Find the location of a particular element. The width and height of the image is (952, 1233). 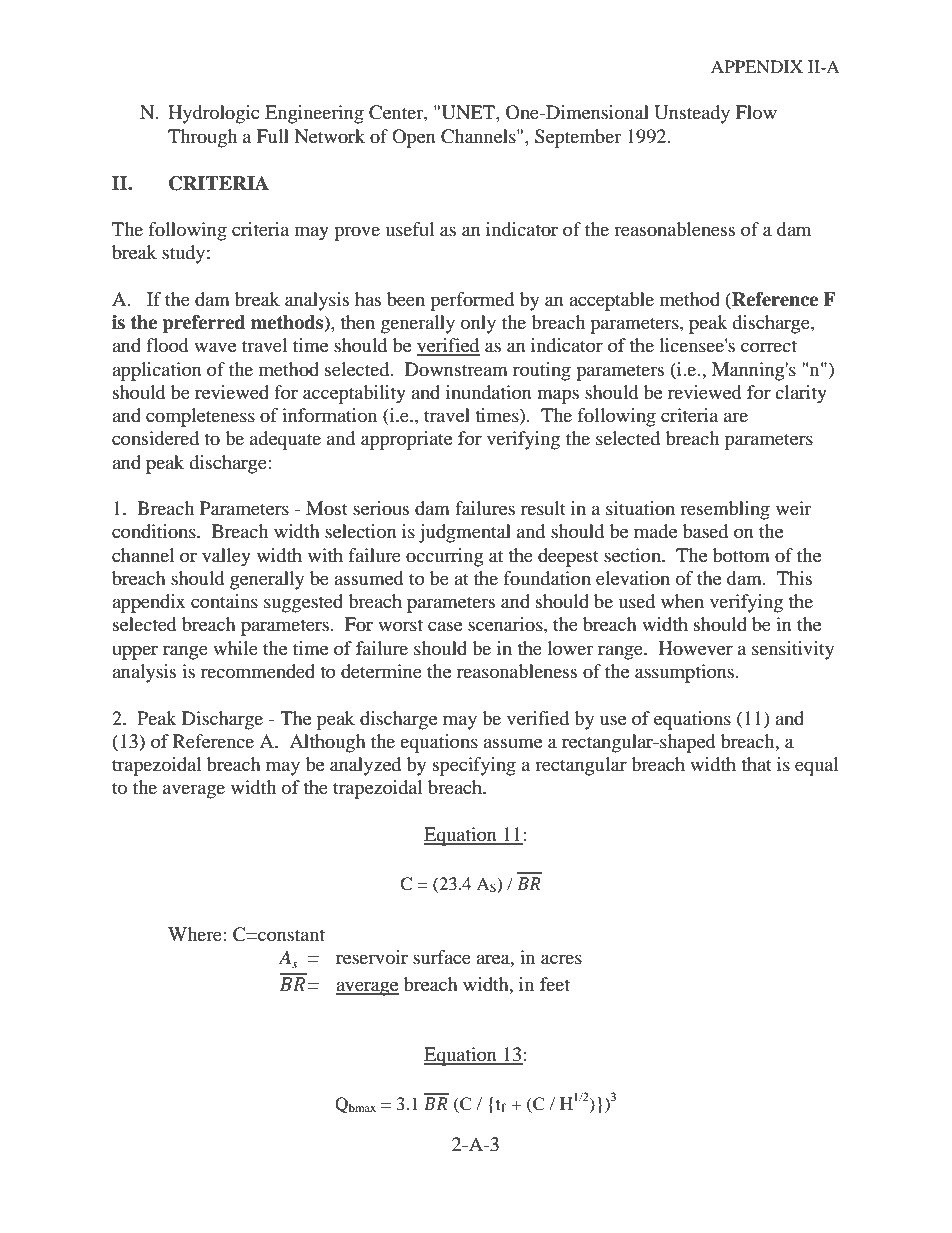

judgmental is located at coordinates (465, 533).
